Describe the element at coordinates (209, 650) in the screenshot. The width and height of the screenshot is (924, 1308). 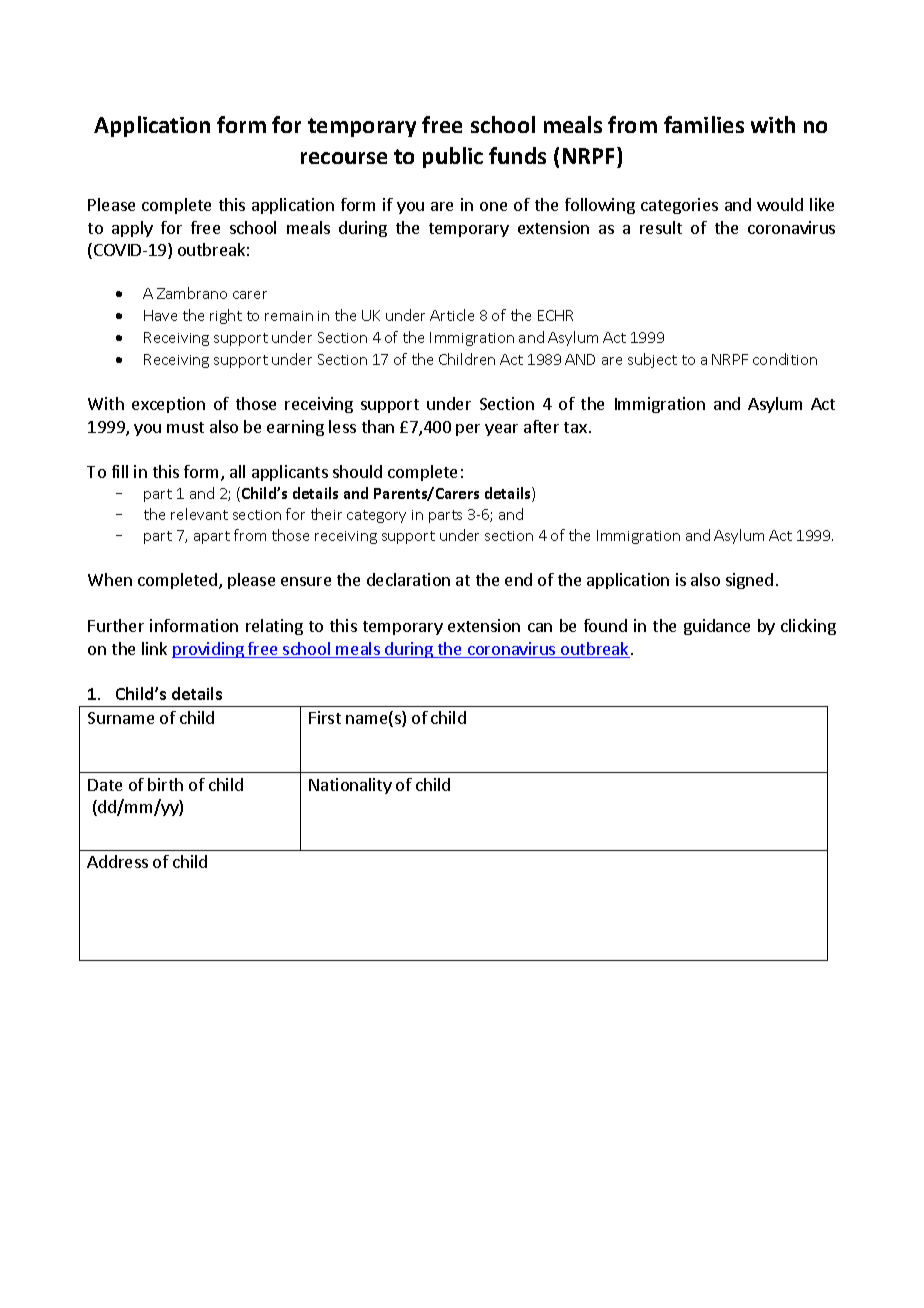
I see `providing` at that location.
